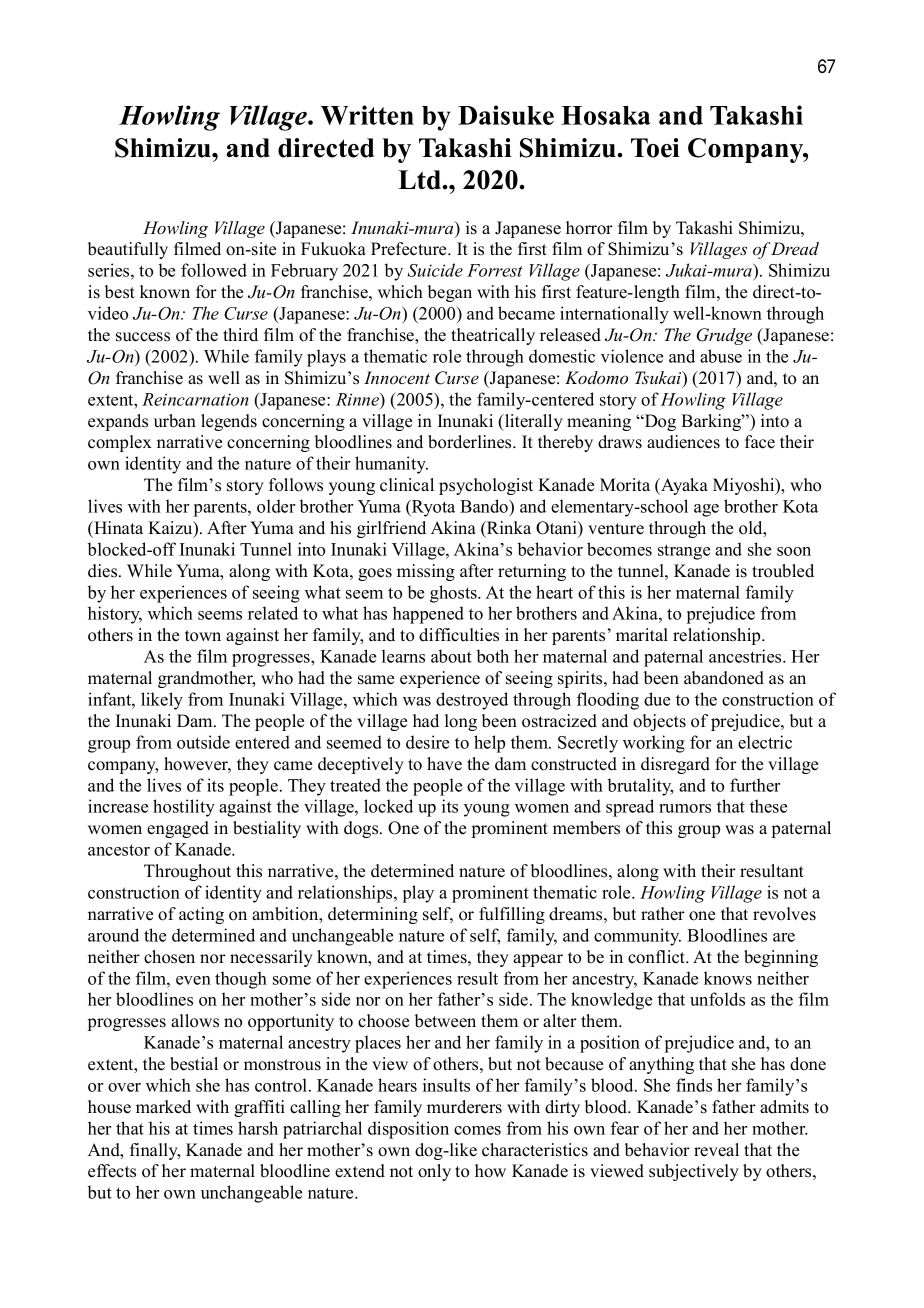 The height and width of the screenshot is (1308, 924). Describe the element at coordinates (506, 115) in the screenshot. I see `Daisuke` at that location.
